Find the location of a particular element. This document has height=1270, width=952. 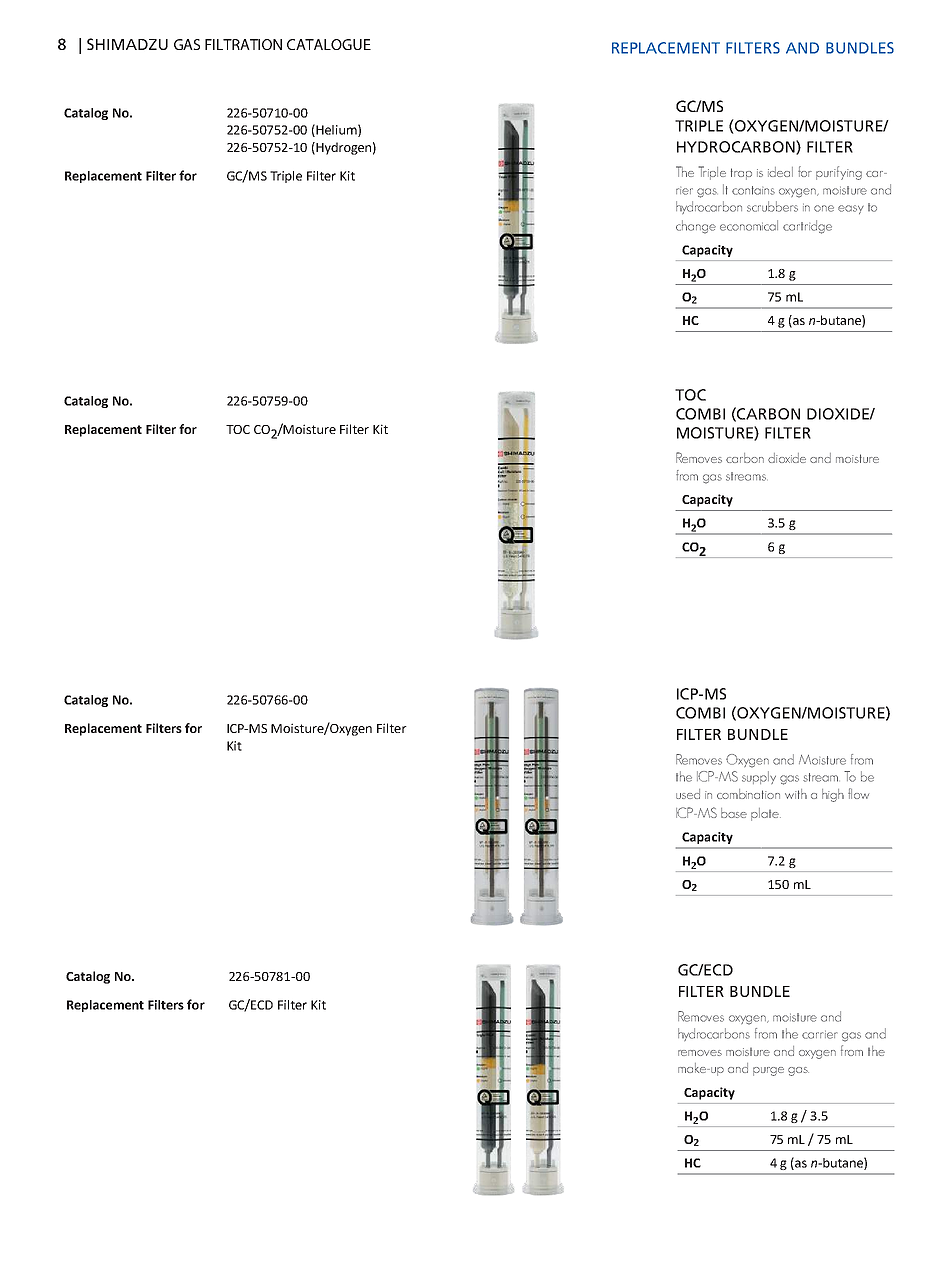

with is located at coordinates (796, 794).
